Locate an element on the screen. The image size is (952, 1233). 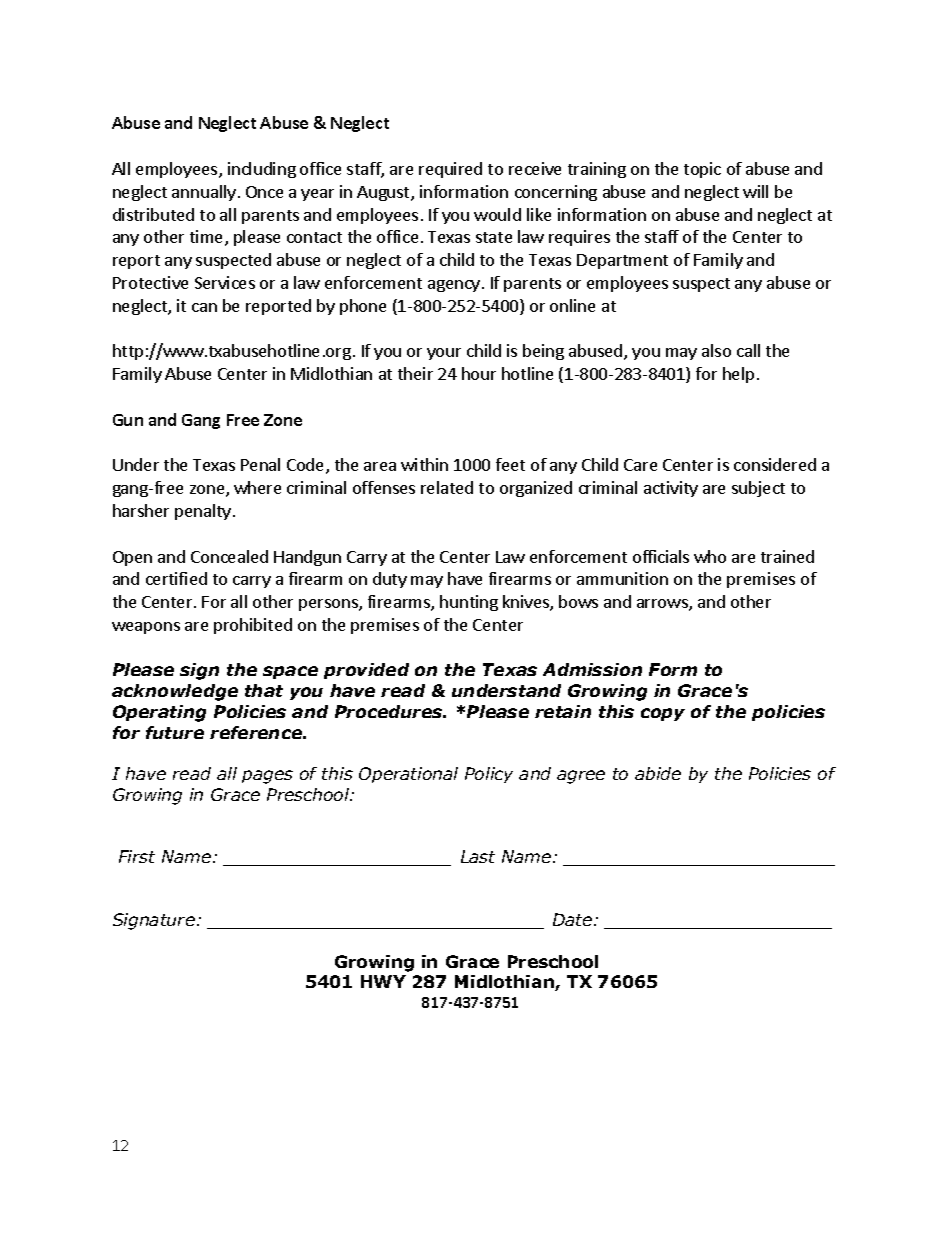
required is located at coordinates (450, 170).
